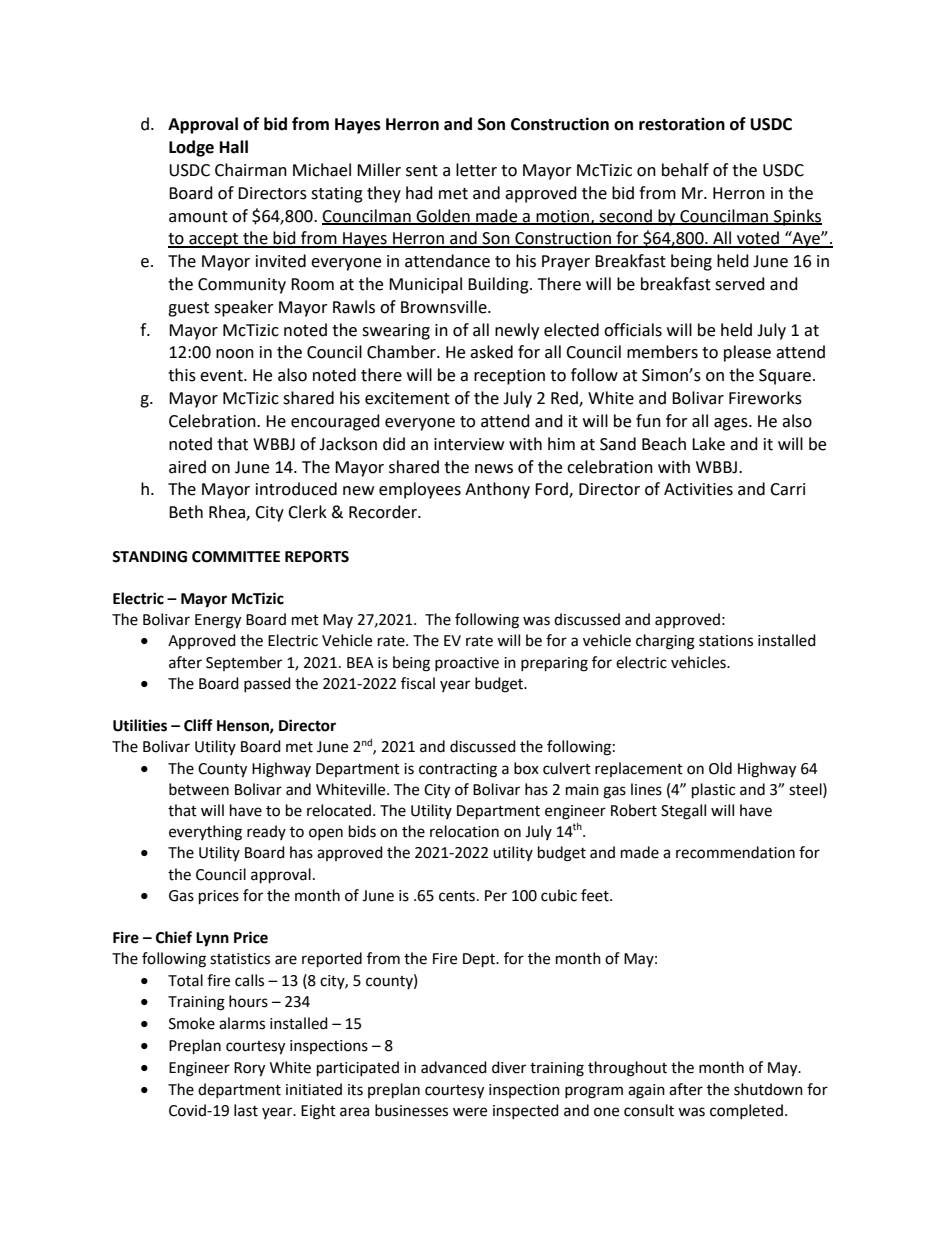  I want to click on contracting, so click(458, 770).
